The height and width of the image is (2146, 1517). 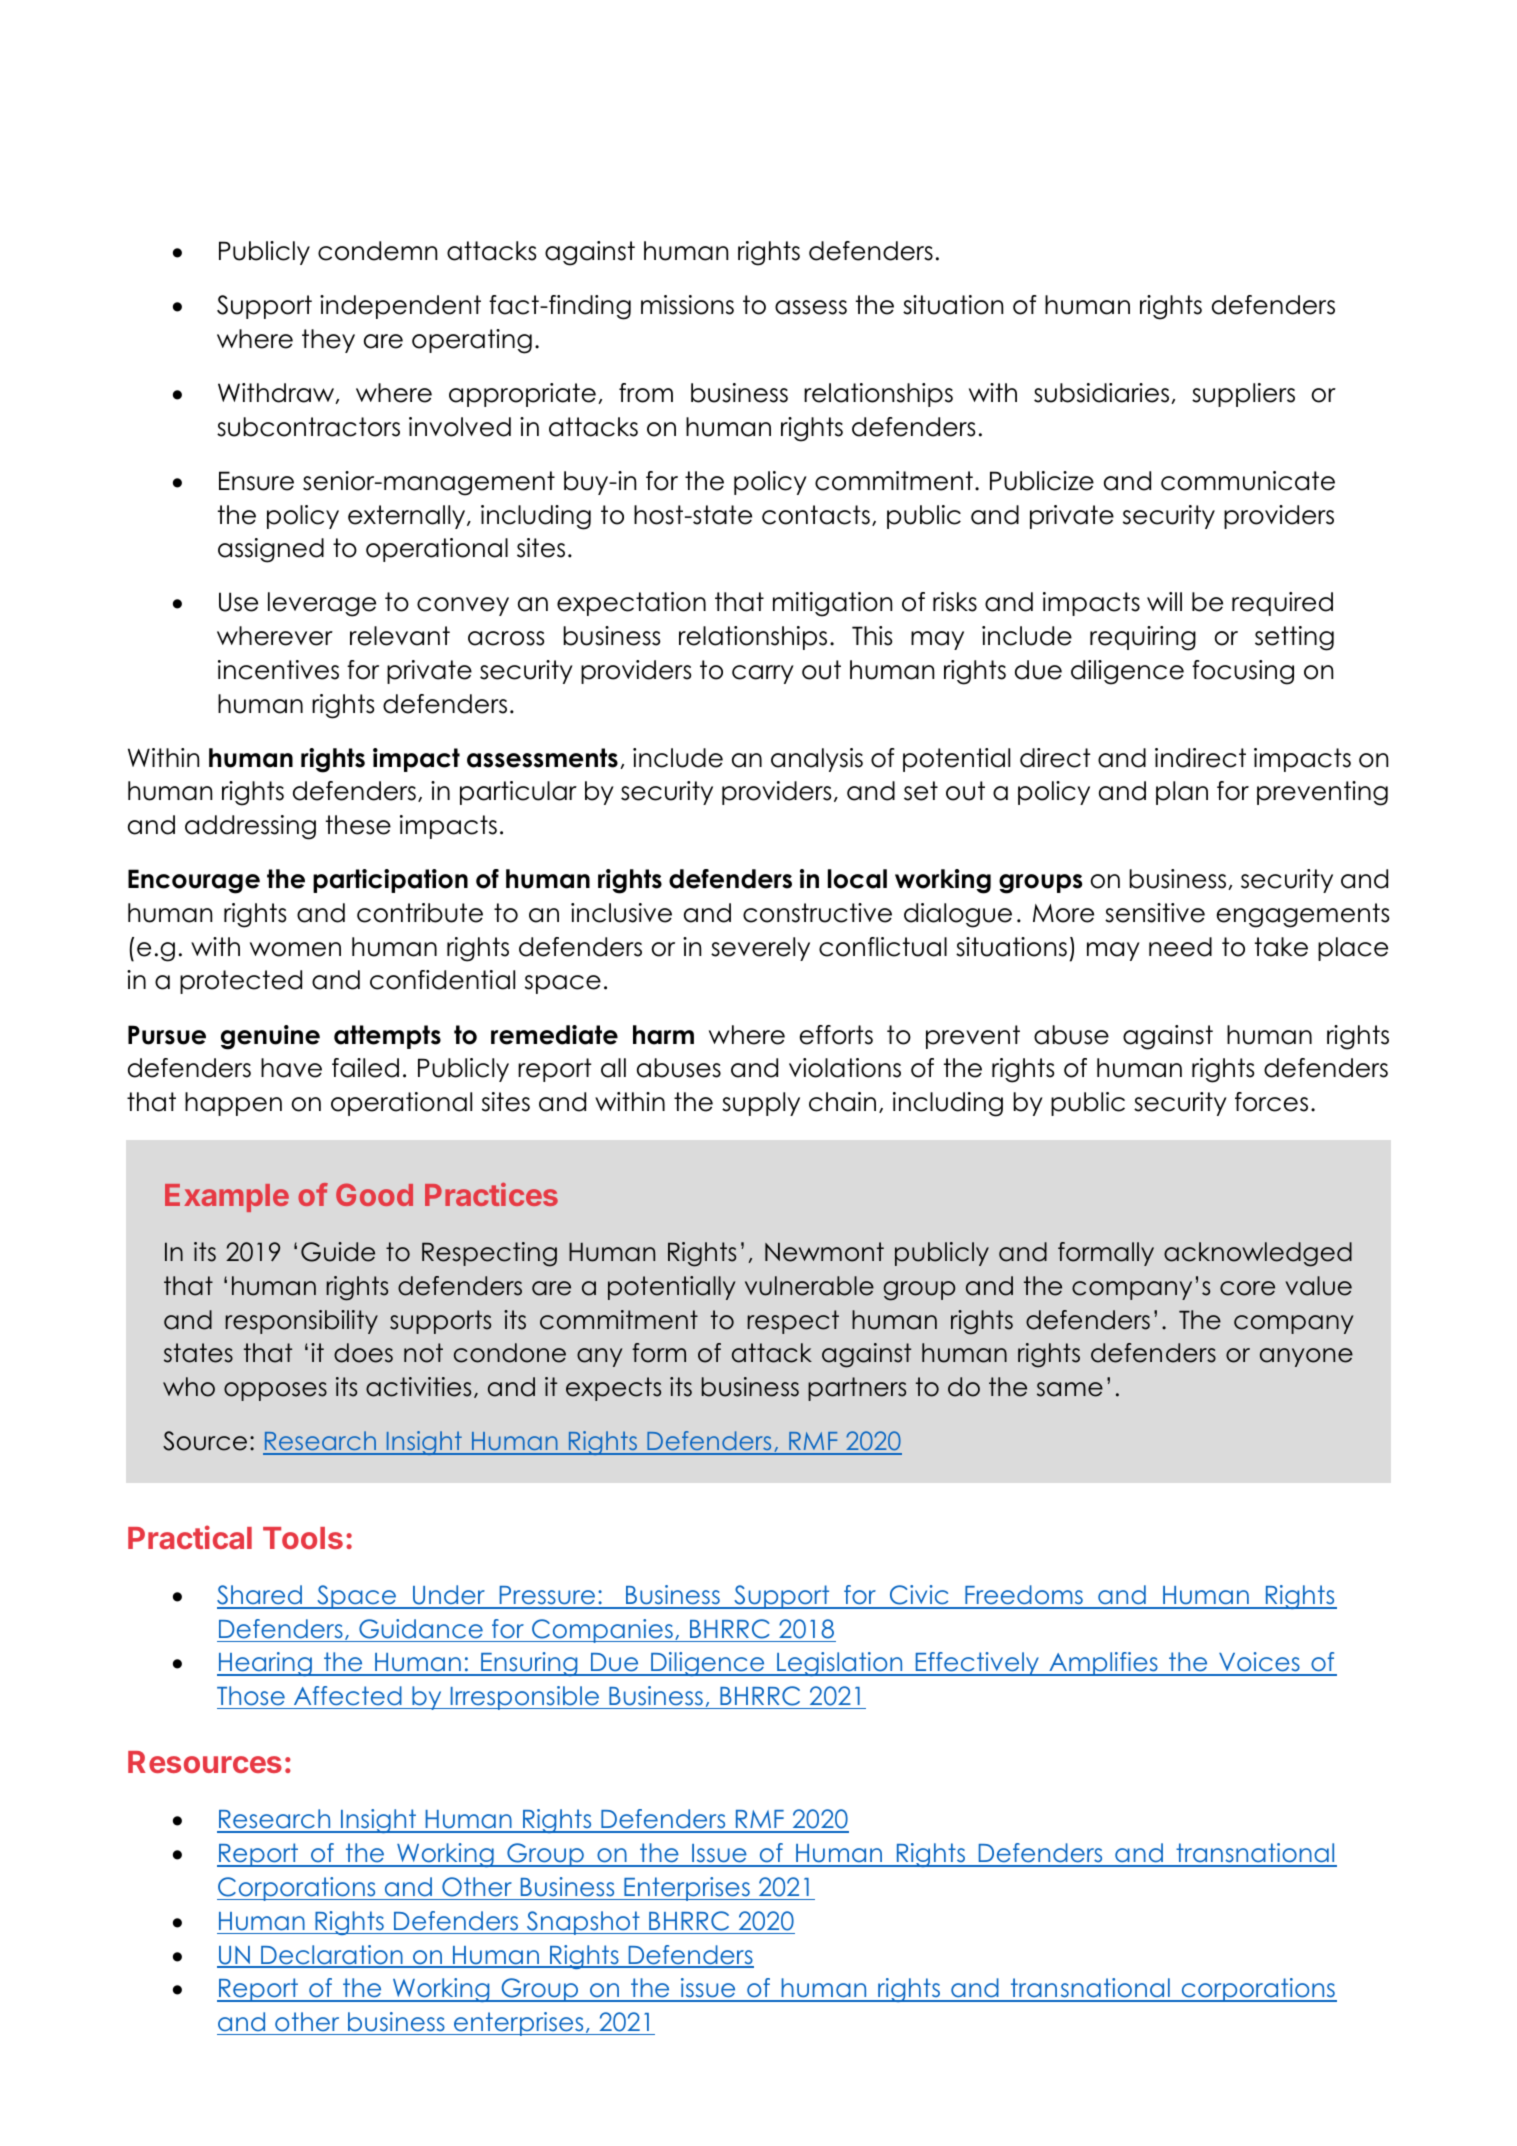 What do you see at coordinates (687, 305) in the image?
I see `missions` at bounding box center [687, 305].
